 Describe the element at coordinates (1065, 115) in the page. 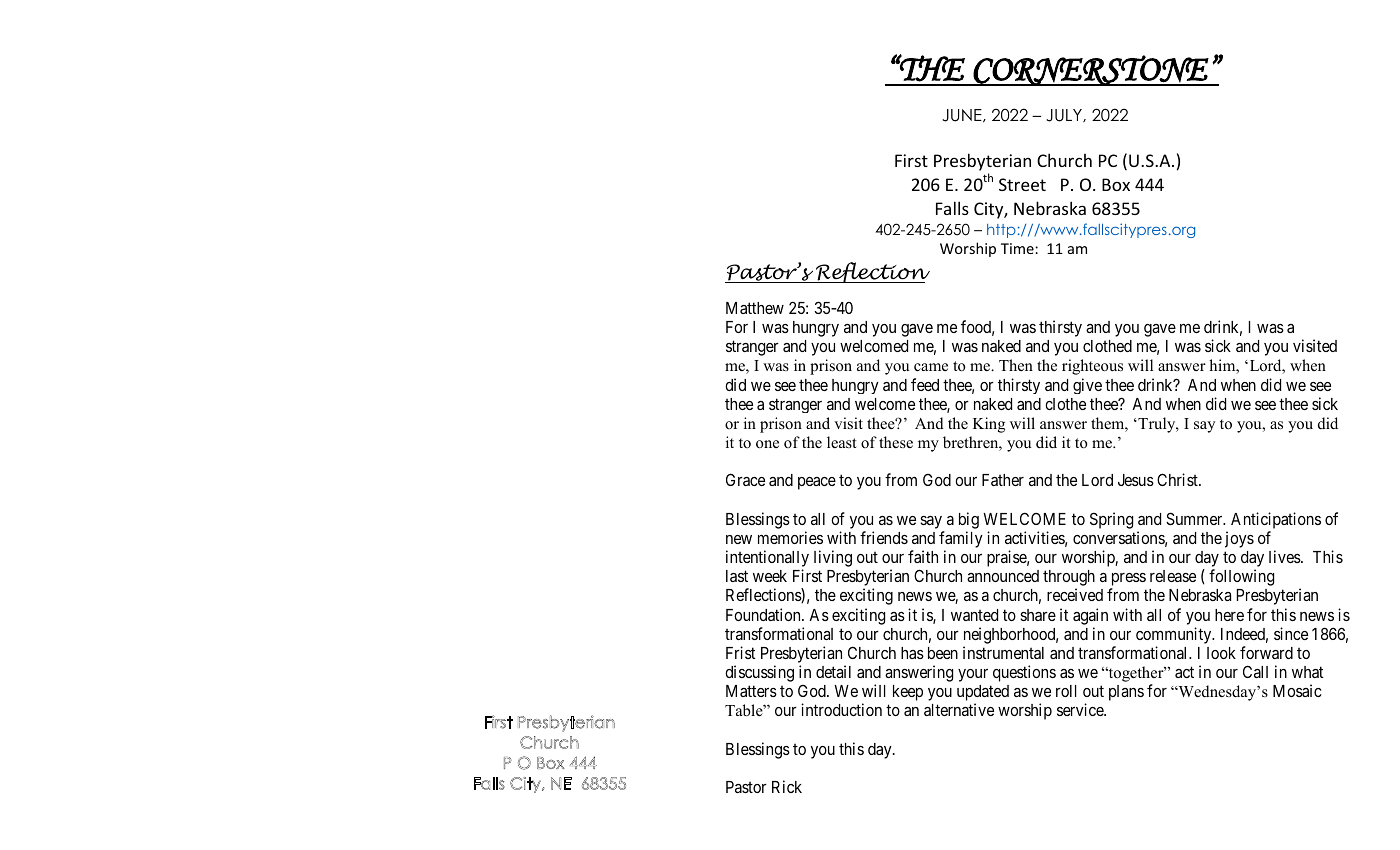

I see `JULY` at that location.
